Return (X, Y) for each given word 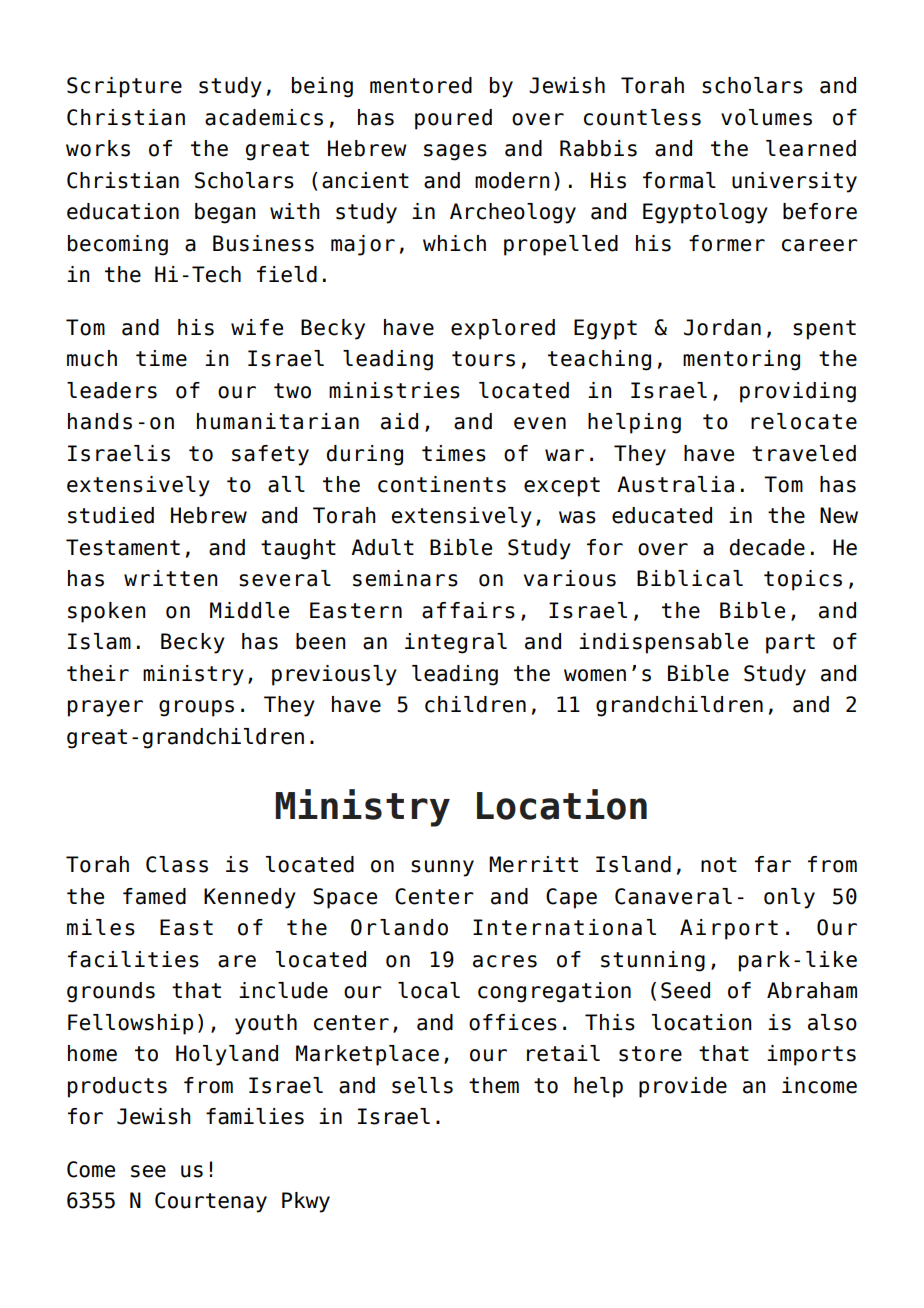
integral (456, 643)
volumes (766, 117)
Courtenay (211, 1202)
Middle (249, 610)
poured (453, 119)
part (790, 644)
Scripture (124, 87)
